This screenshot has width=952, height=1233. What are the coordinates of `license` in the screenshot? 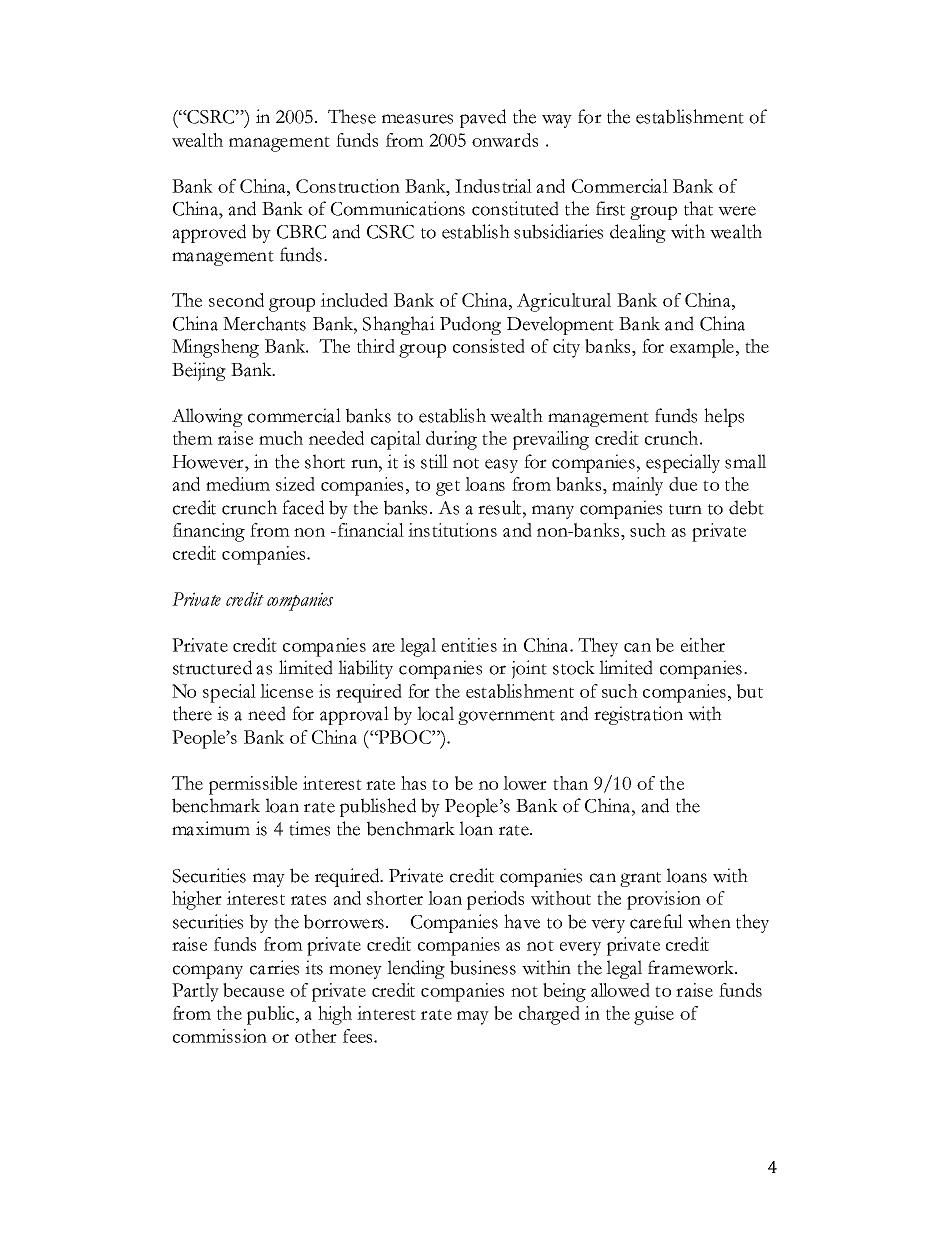 It's located at (286, 691).
